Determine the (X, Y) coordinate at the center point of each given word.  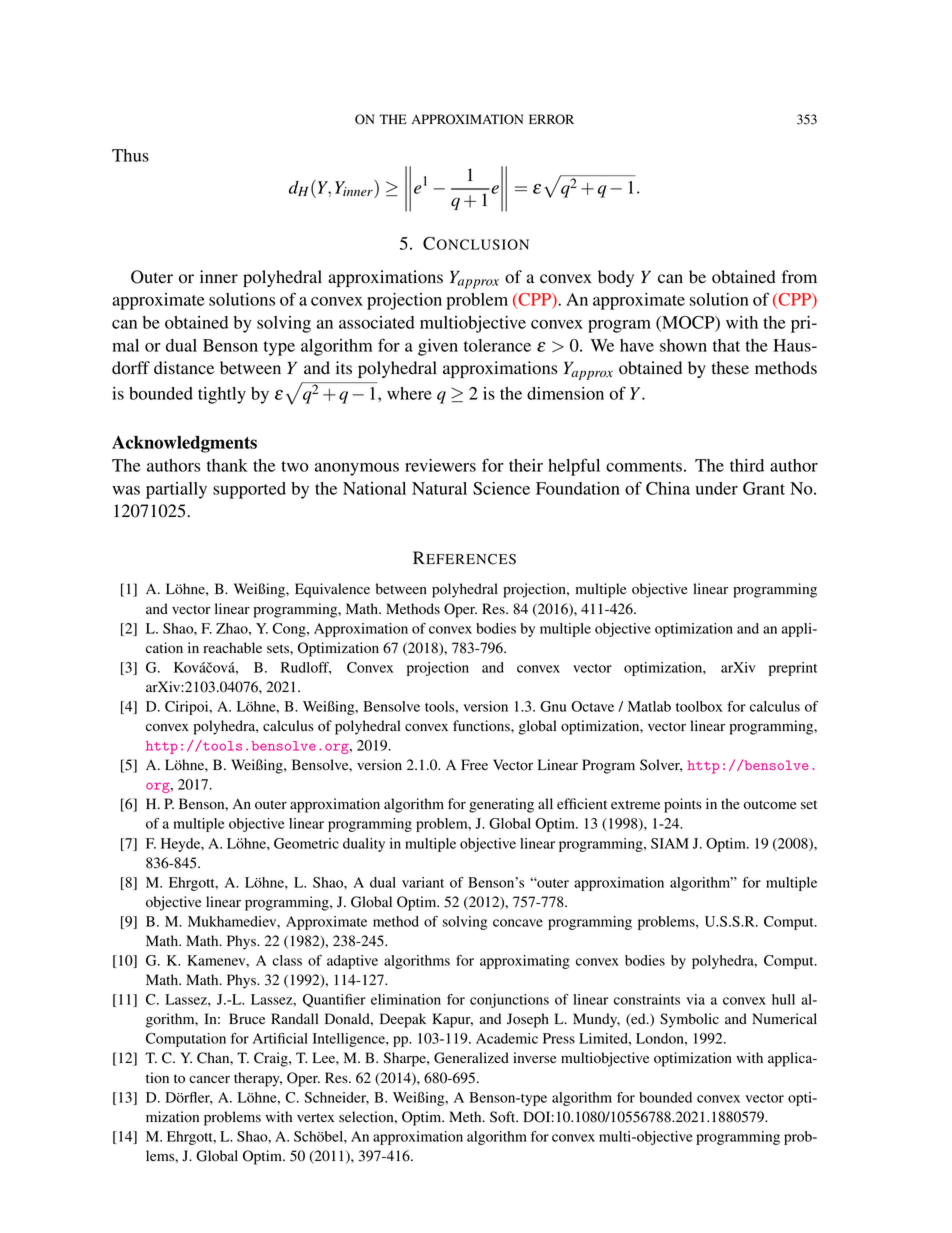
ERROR (551, 119)
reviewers (440, 465)
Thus (130, 155)
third (747, 465)
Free (474, 764)
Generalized (471, 1058)
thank (227, 465)
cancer (209, 1079)
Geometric (306, 843)
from (799, 277)
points (683, 805)
